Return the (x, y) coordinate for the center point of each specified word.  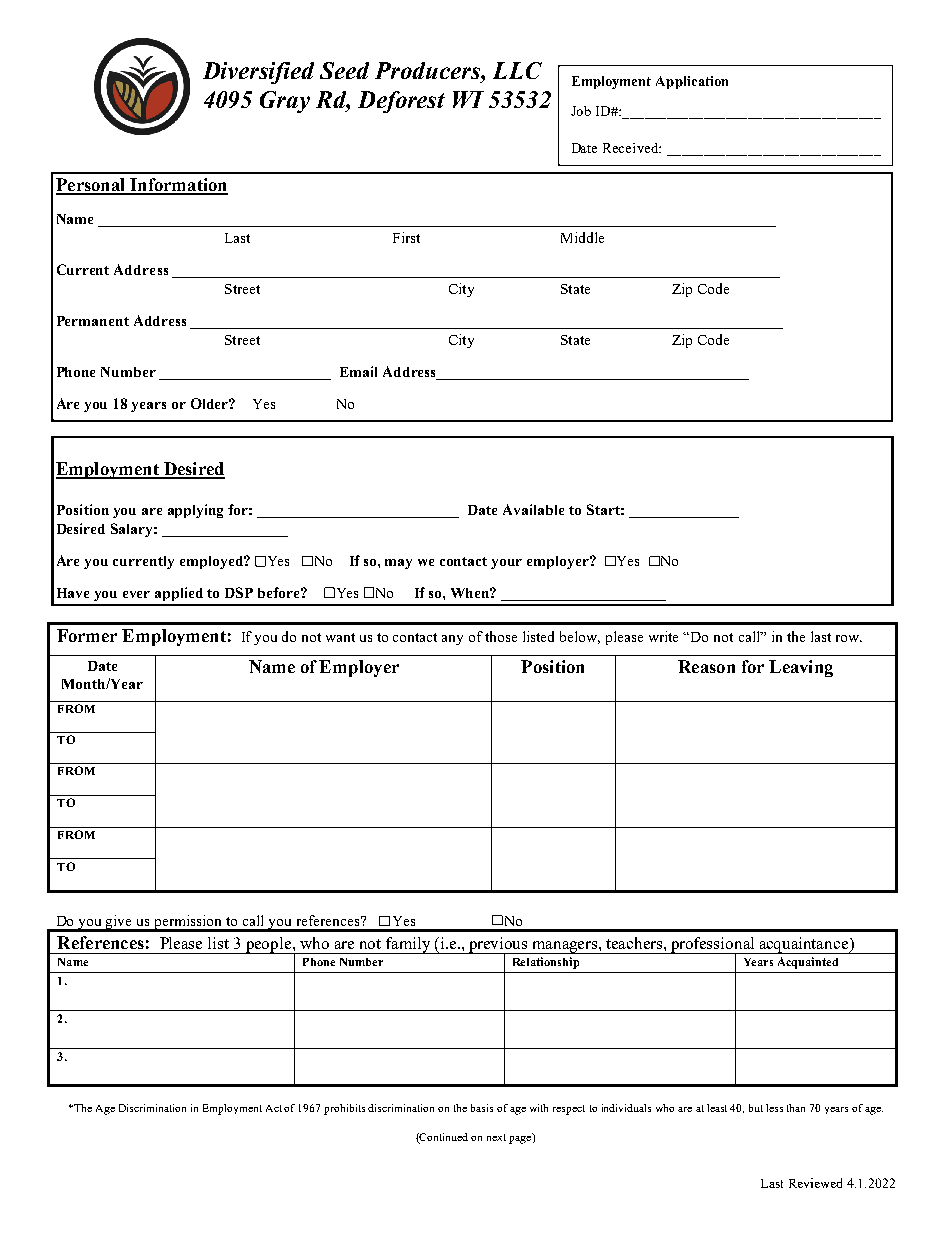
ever (136, 594)
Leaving (801, 668)
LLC (517, 70)
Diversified (258, 73)
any (452, 640)
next (496, 1137)
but (756, 1108)
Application (692, 82)
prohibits (344, 1109)
